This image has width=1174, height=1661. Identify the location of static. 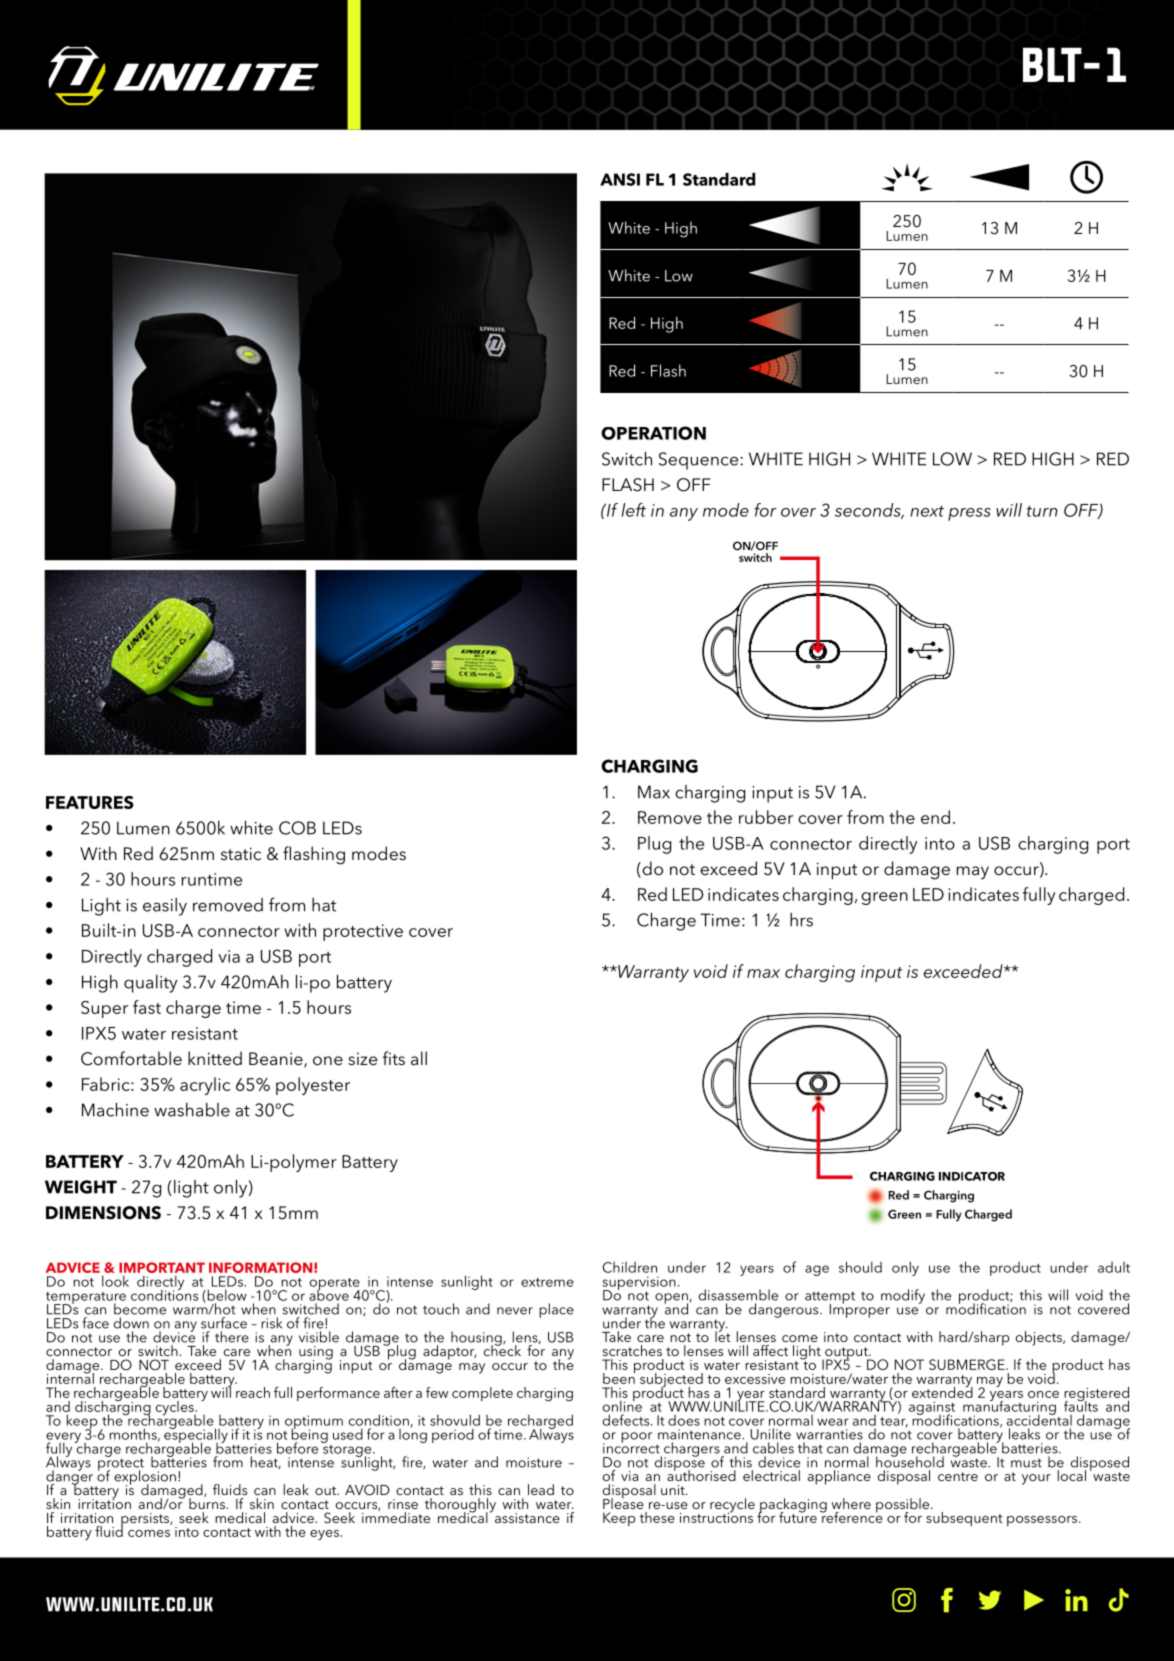
(241, 854).
